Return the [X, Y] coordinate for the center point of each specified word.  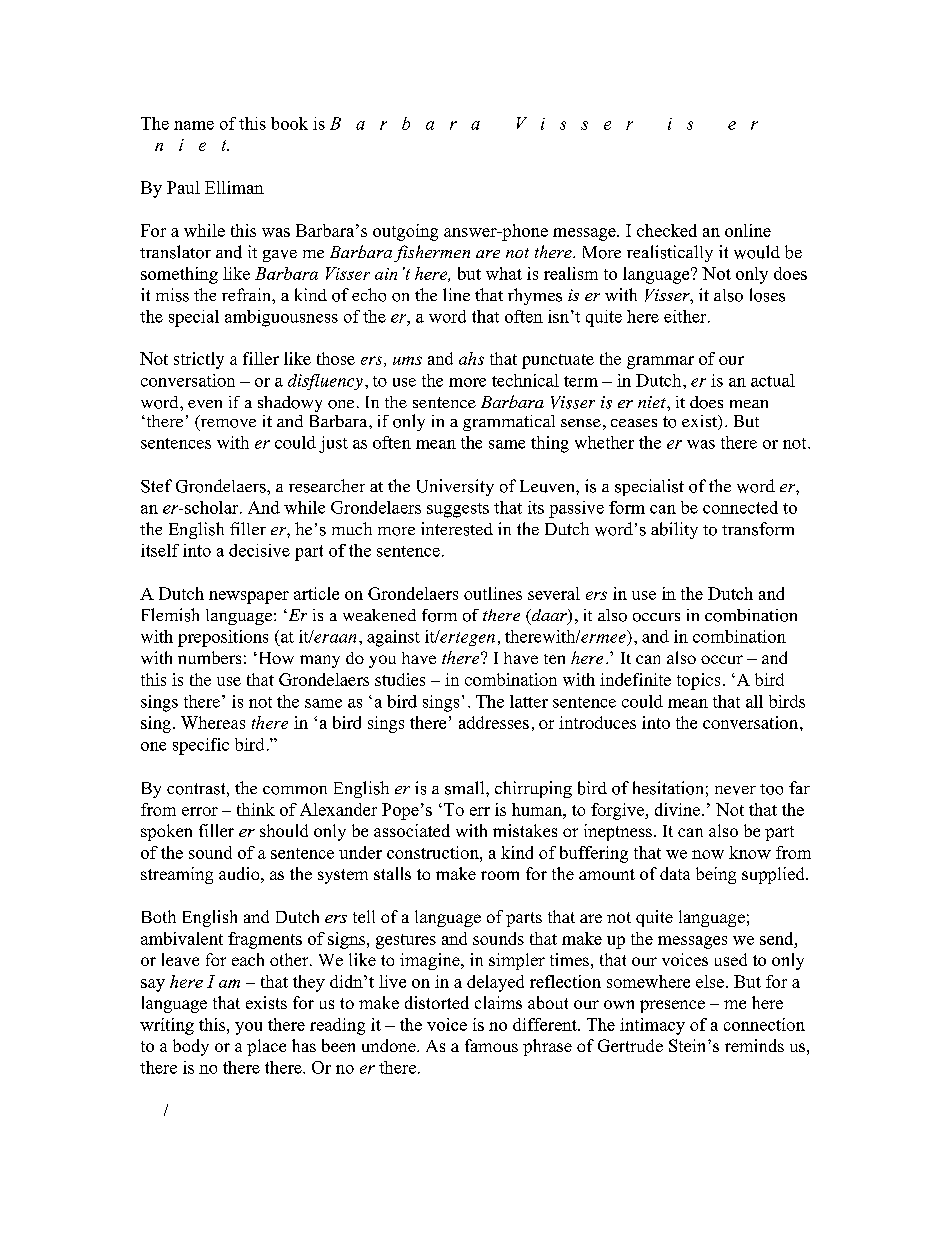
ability [674, 530]
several [554, 593]
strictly [199, 360]
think [256, 809]
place [266, 1047]
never [735, 790]
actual [773, 380]
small [466, 788]
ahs [471, 358]
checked [667, 230]
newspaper [249, 597]
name [194, 125]
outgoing [405, 232]
